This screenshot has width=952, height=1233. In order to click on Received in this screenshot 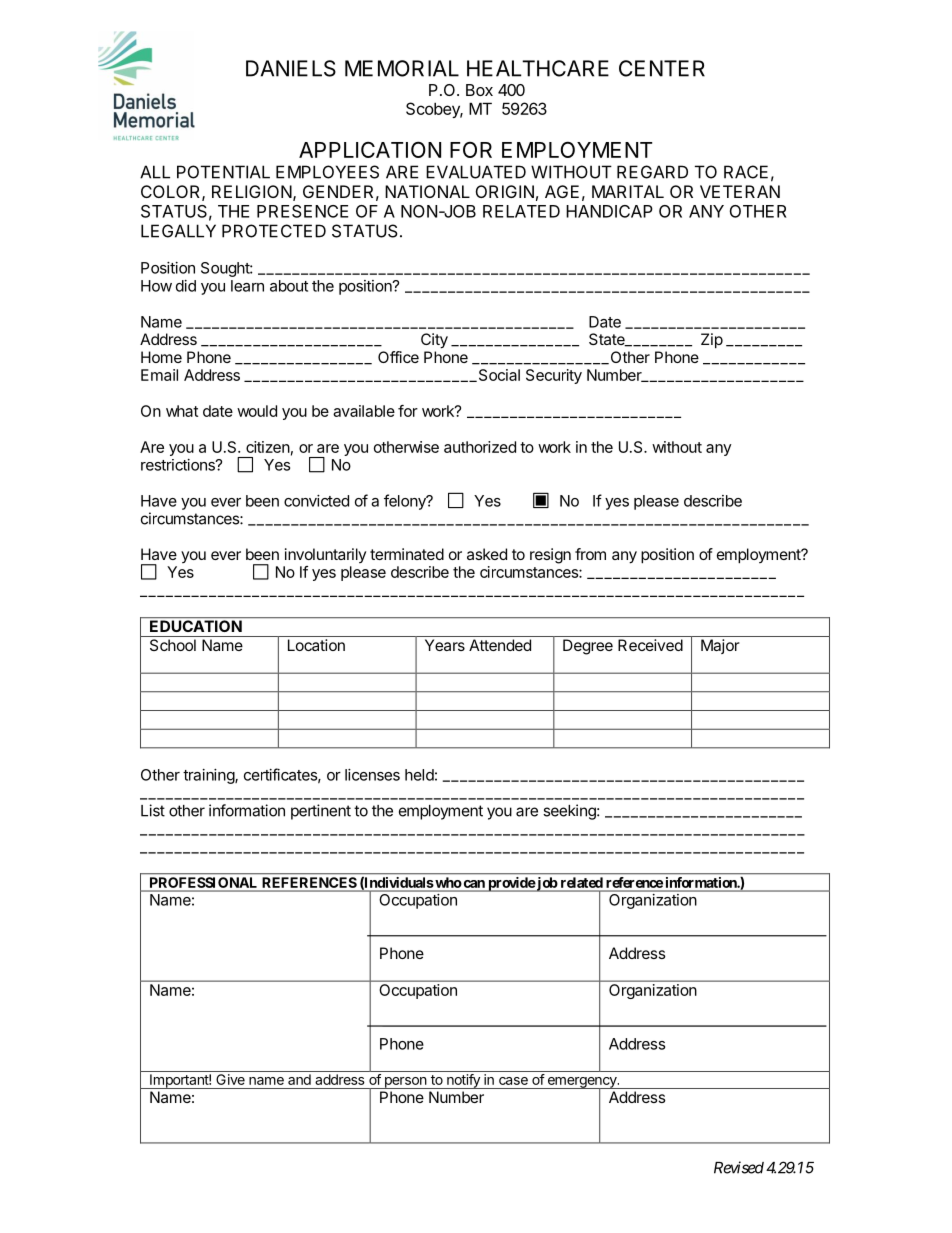, I will do `click(650, 645)`.
